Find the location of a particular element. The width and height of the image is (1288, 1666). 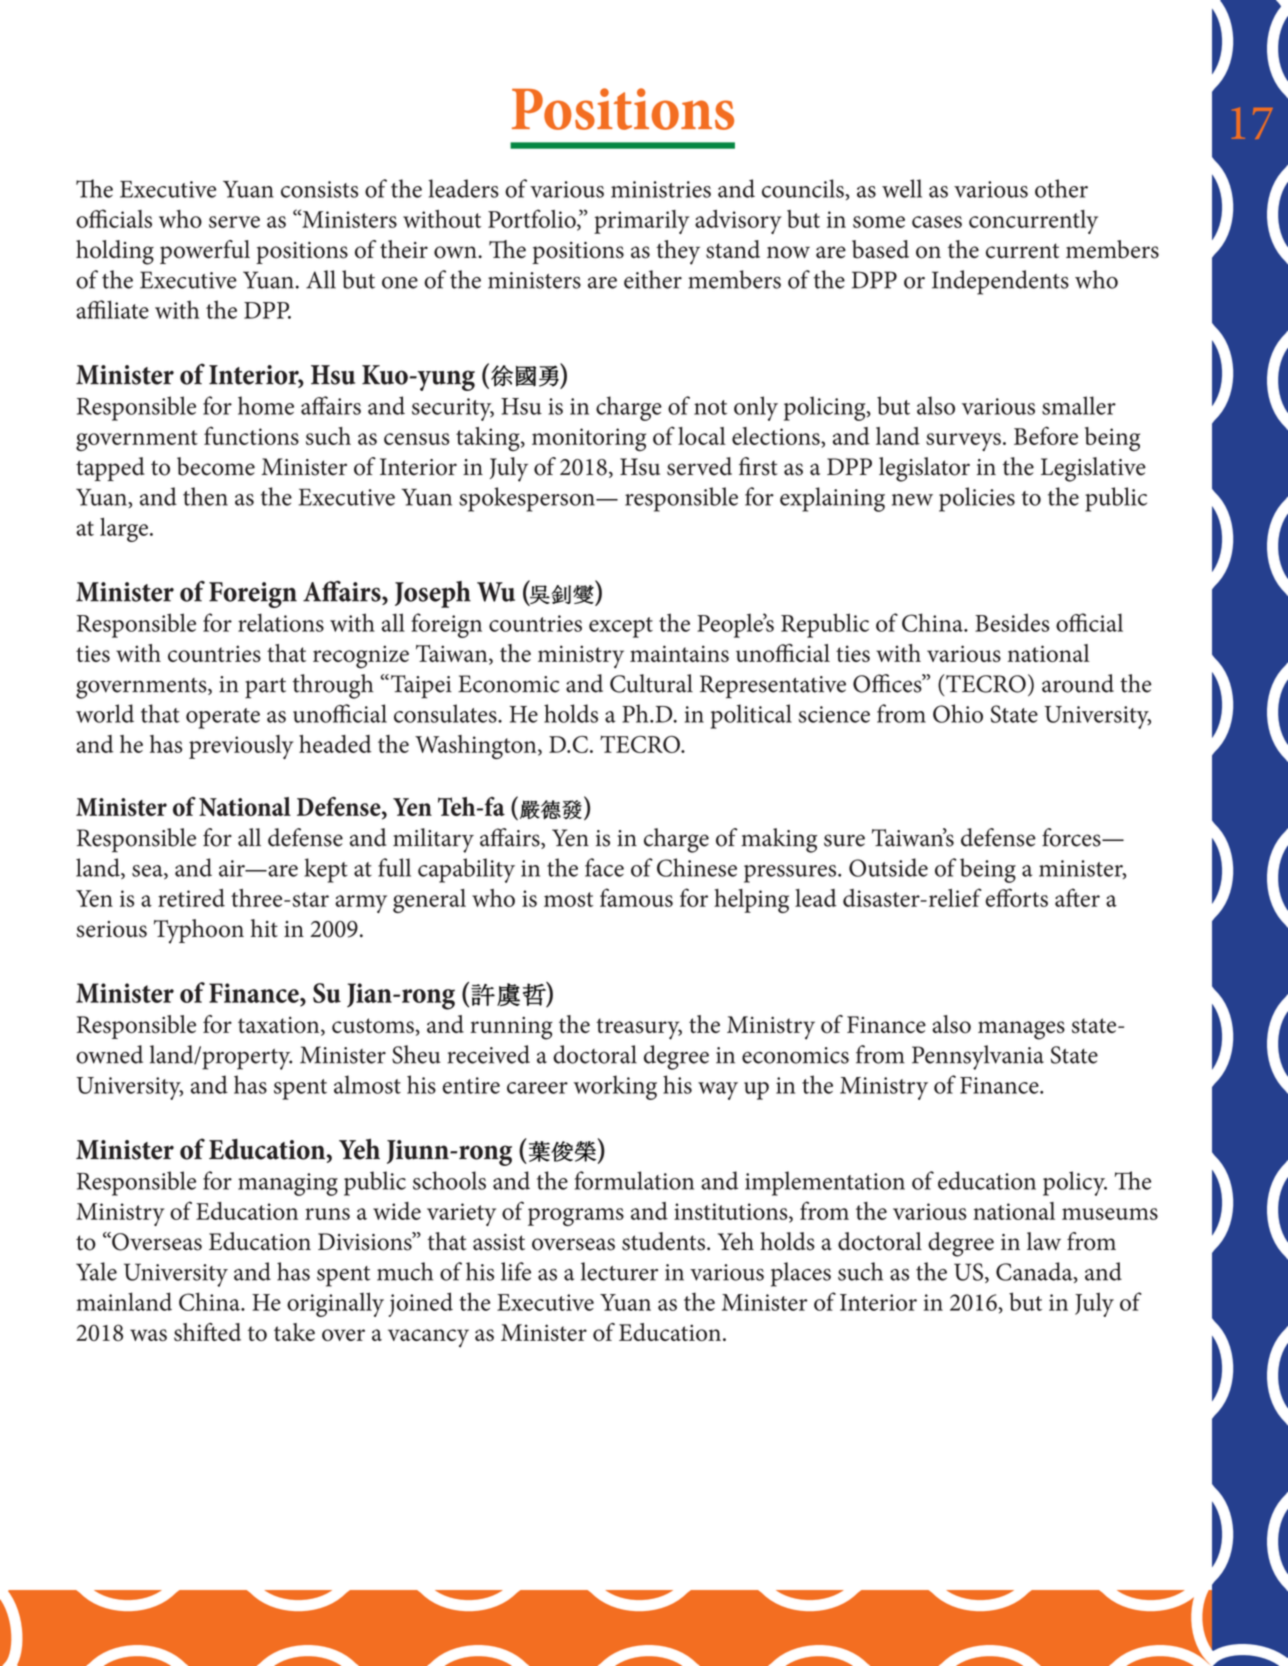

customs is located at coordinates (374, 1026).
